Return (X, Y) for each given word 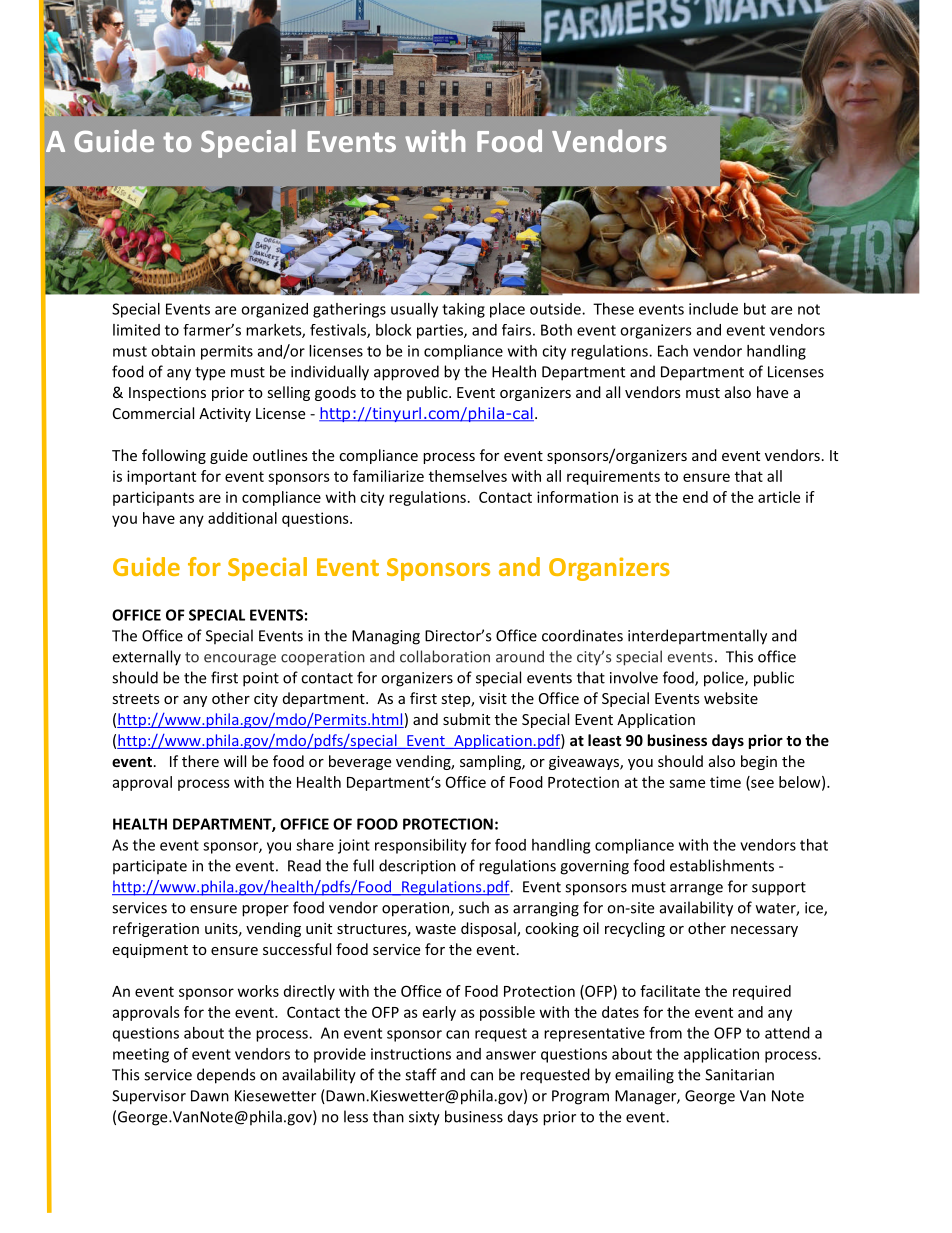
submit (466, 719)
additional (242, 518)
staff (421, 1074)
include (713, 309)
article (779, 497)
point (261, 679)
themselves (468, 476)
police (725, 679)
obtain (173, 351)
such (474, 907)
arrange (696, 890)
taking (463, 310)
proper (265, 911)
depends (226, 1076)
